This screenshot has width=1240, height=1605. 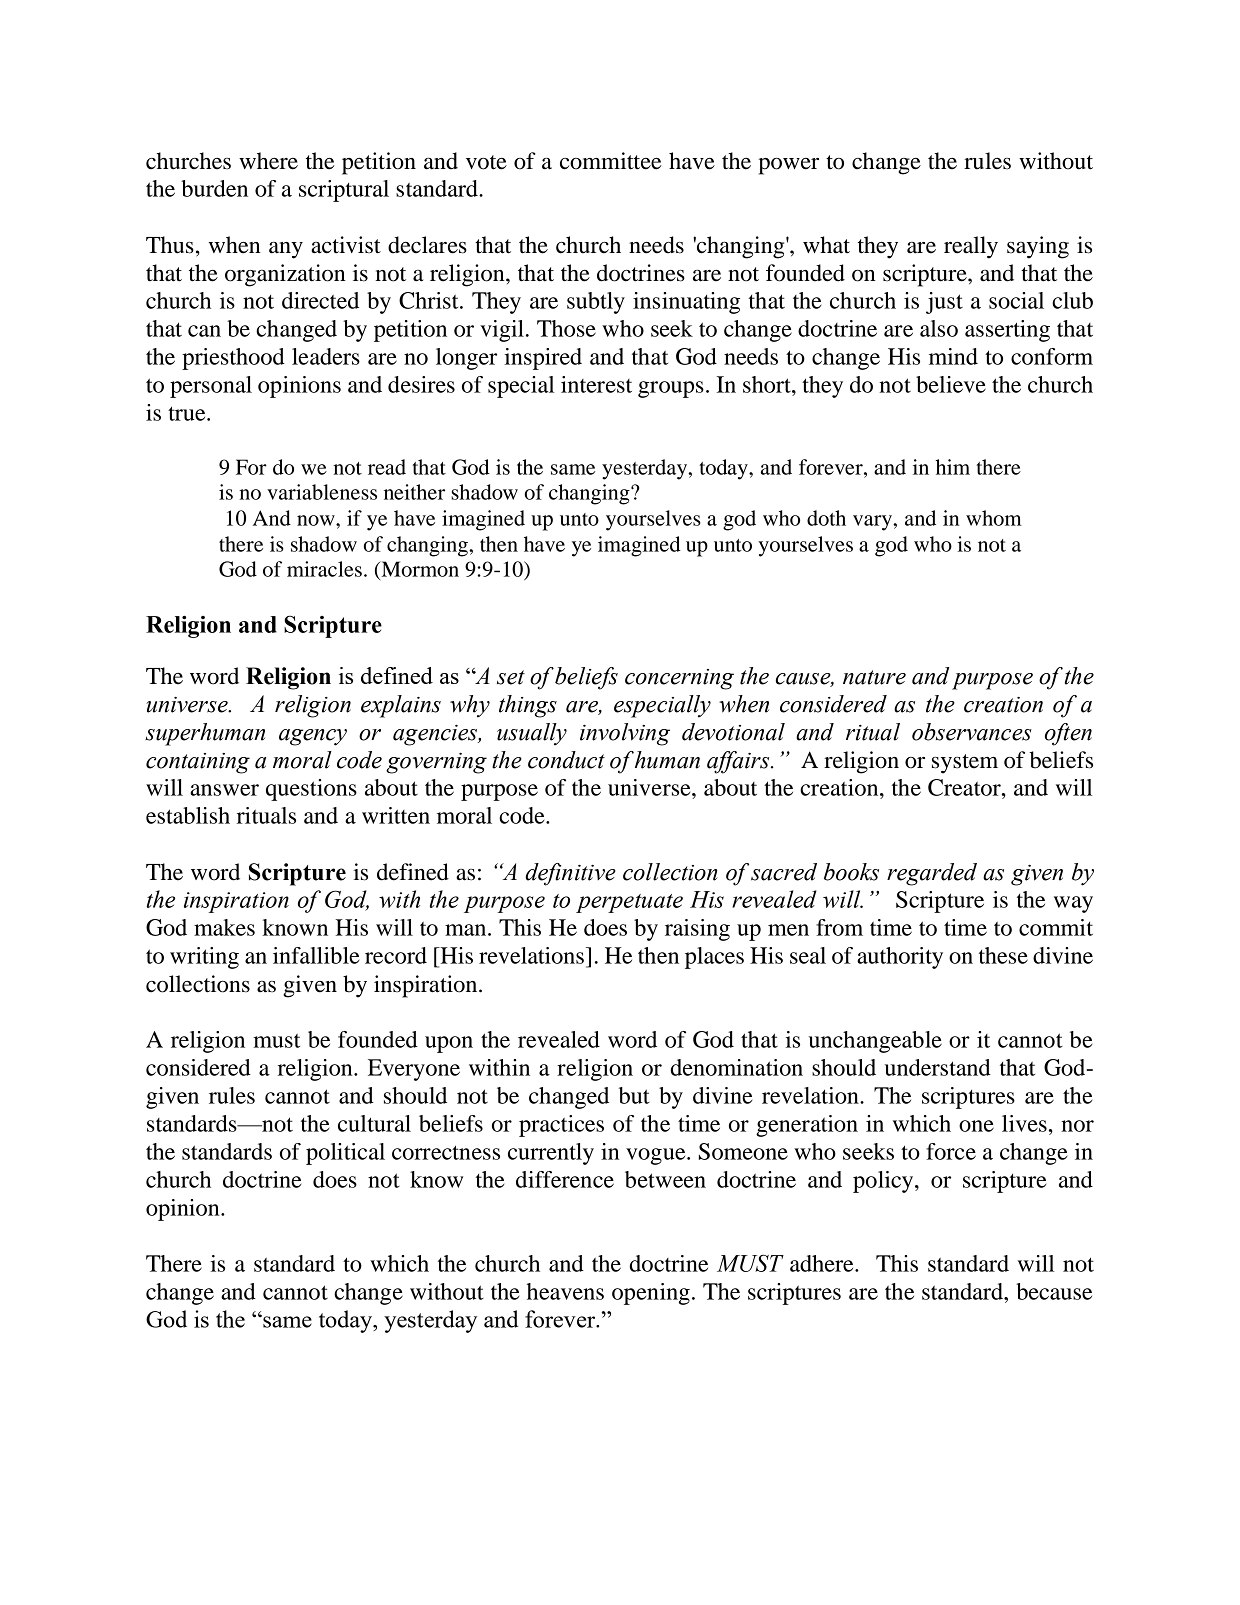 I want to click on places, so click(x=714, y=958).
